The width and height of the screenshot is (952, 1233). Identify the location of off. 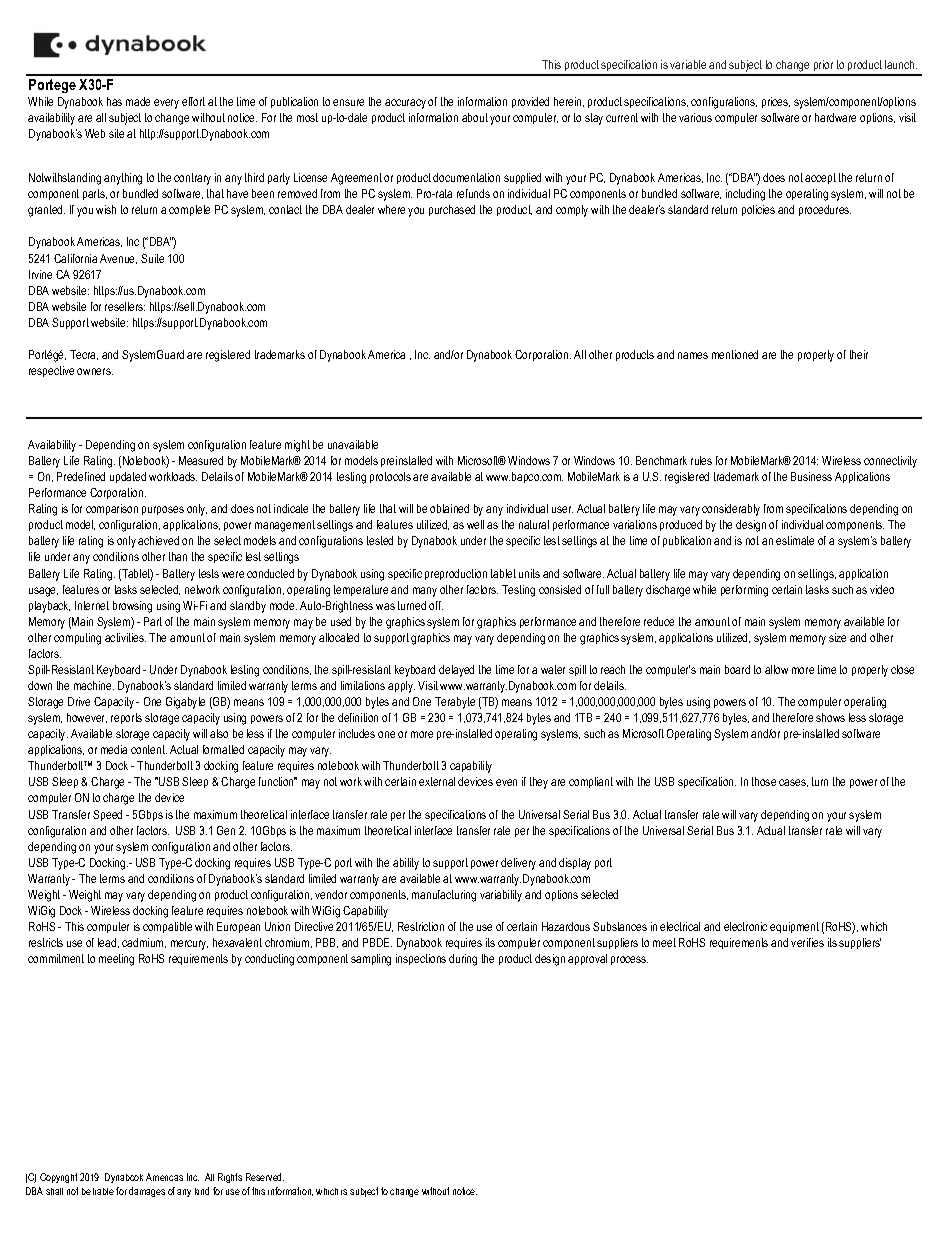
(436, 605).
